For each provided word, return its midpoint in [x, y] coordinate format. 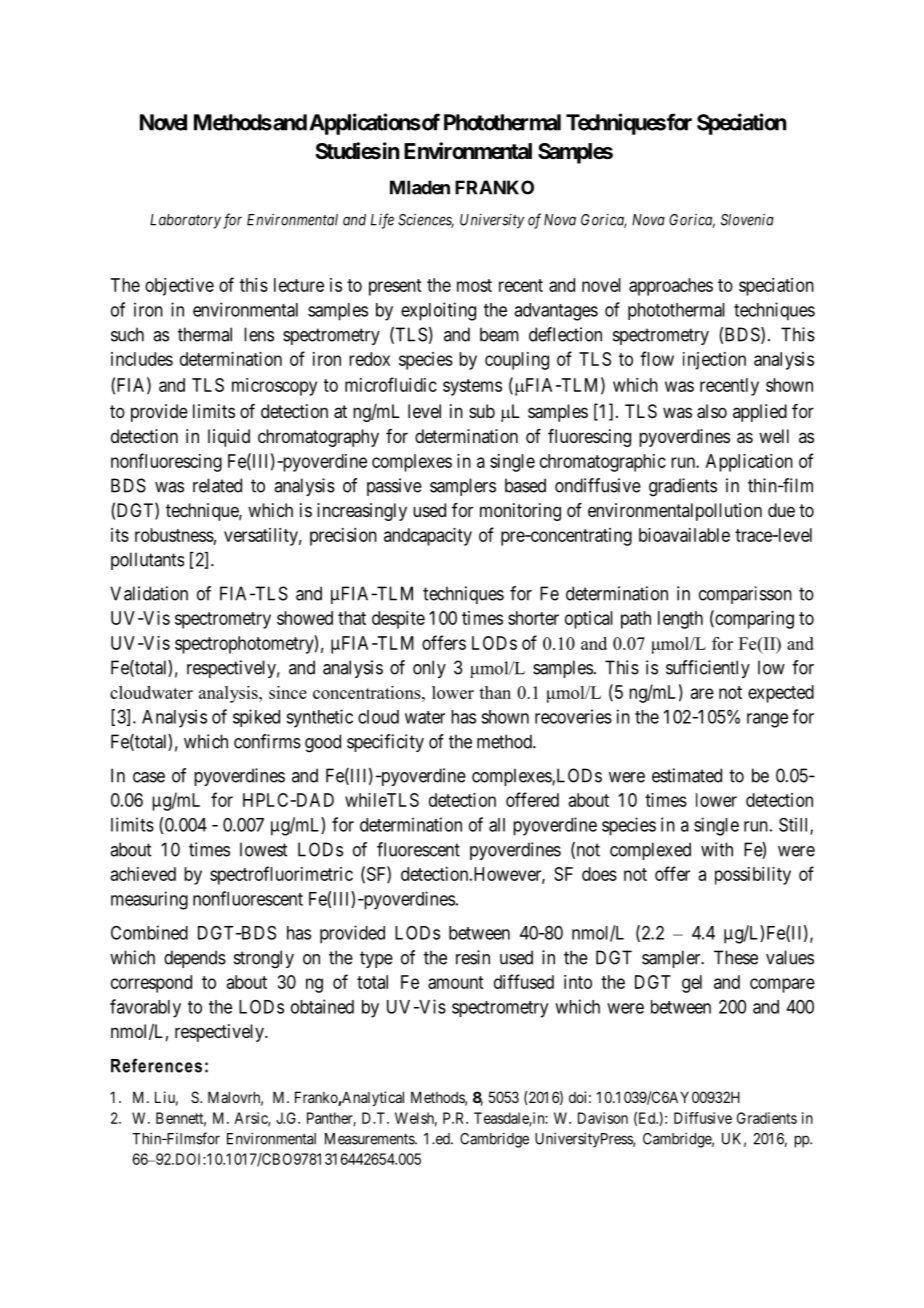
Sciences [426, 220]
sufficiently [708, 669]
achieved [143, 874]
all [497, 825]
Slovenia [747, 219]
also [712, 411]
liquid [229, 438]
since [288, 692]
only [429, 669]
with [717, 849]
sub [482, 411]
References [156, 1065]
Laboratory [185, 221]
